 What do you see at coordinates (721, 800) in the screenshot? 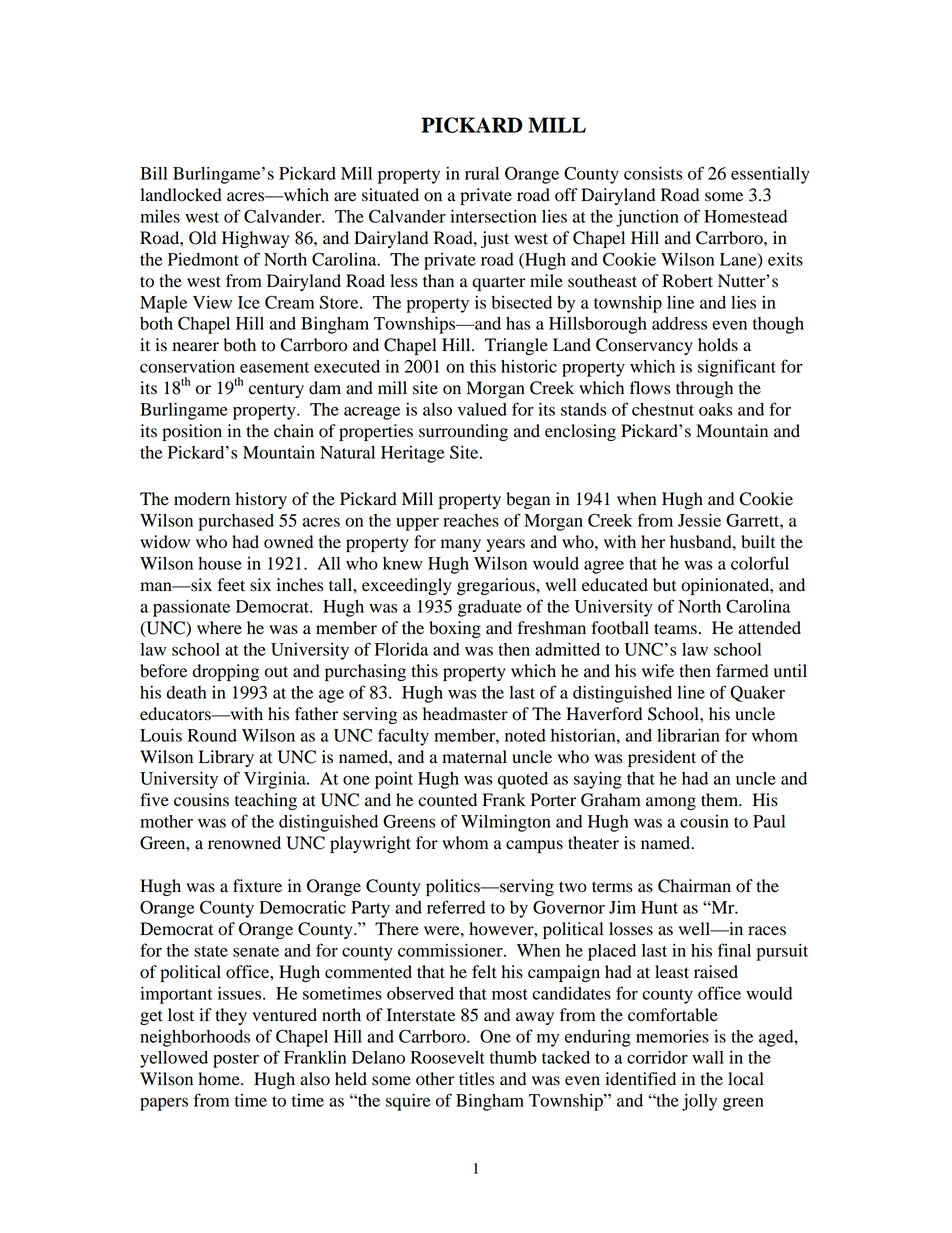
I see `them` at bounding box center [721, 800].
